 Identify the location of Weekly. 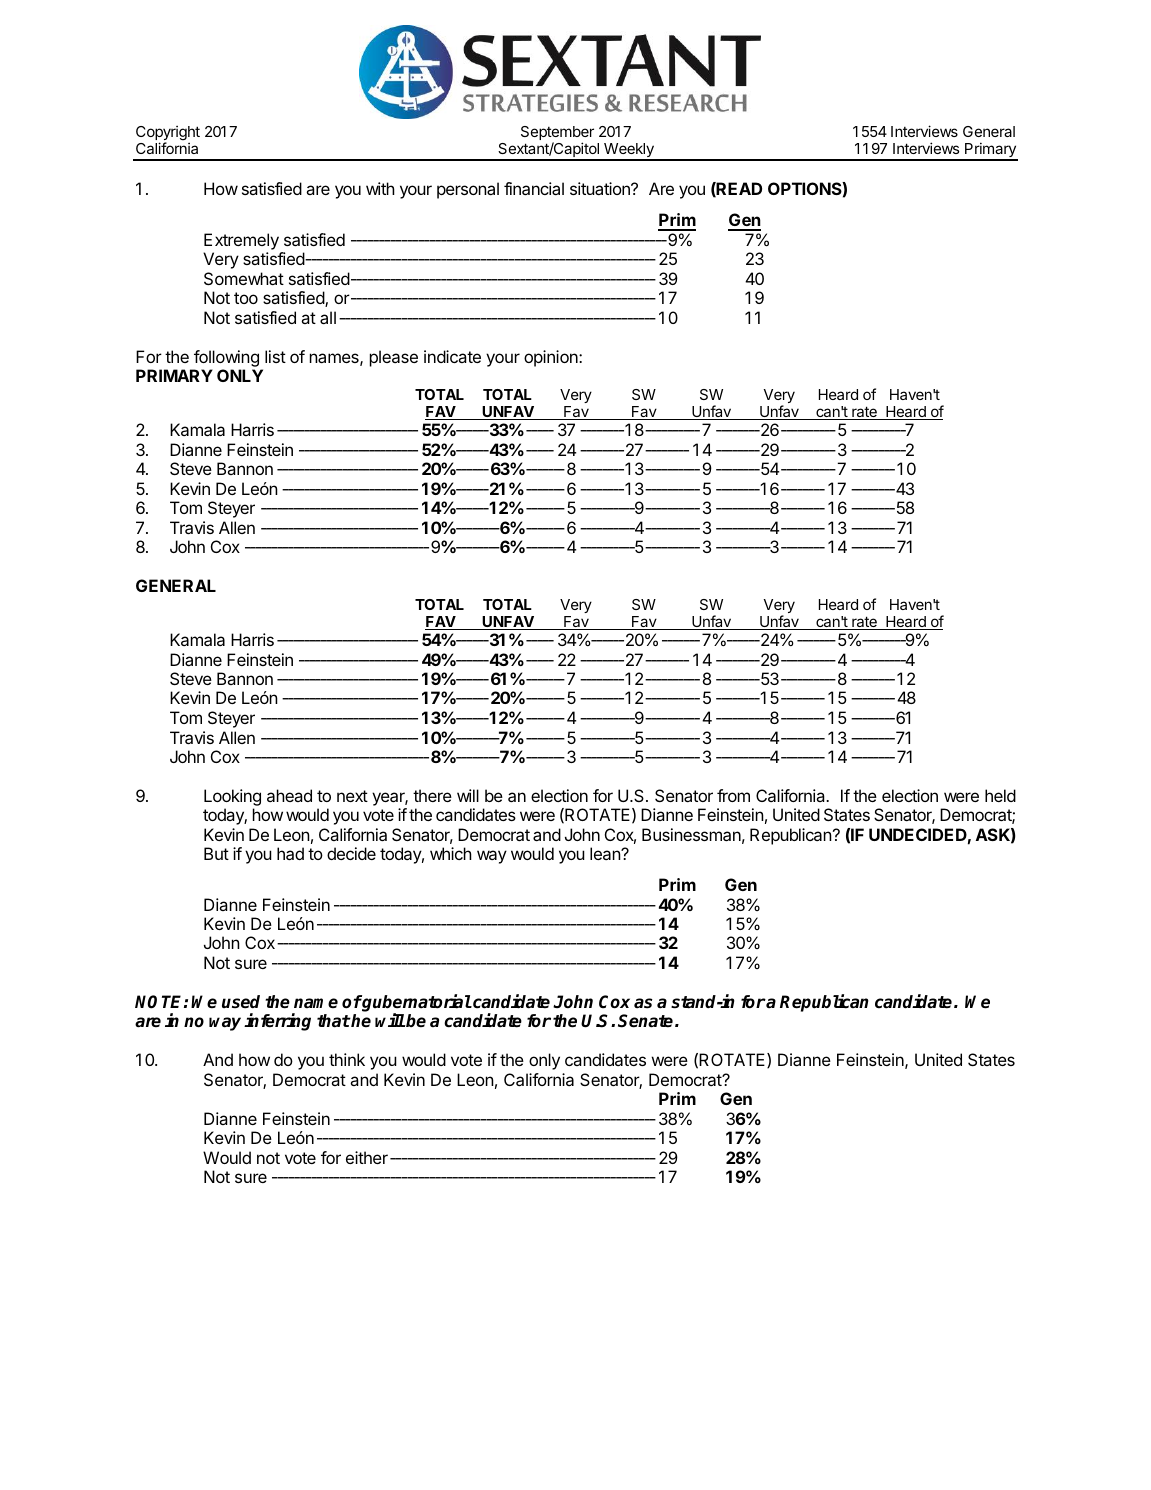
(629, 151).
